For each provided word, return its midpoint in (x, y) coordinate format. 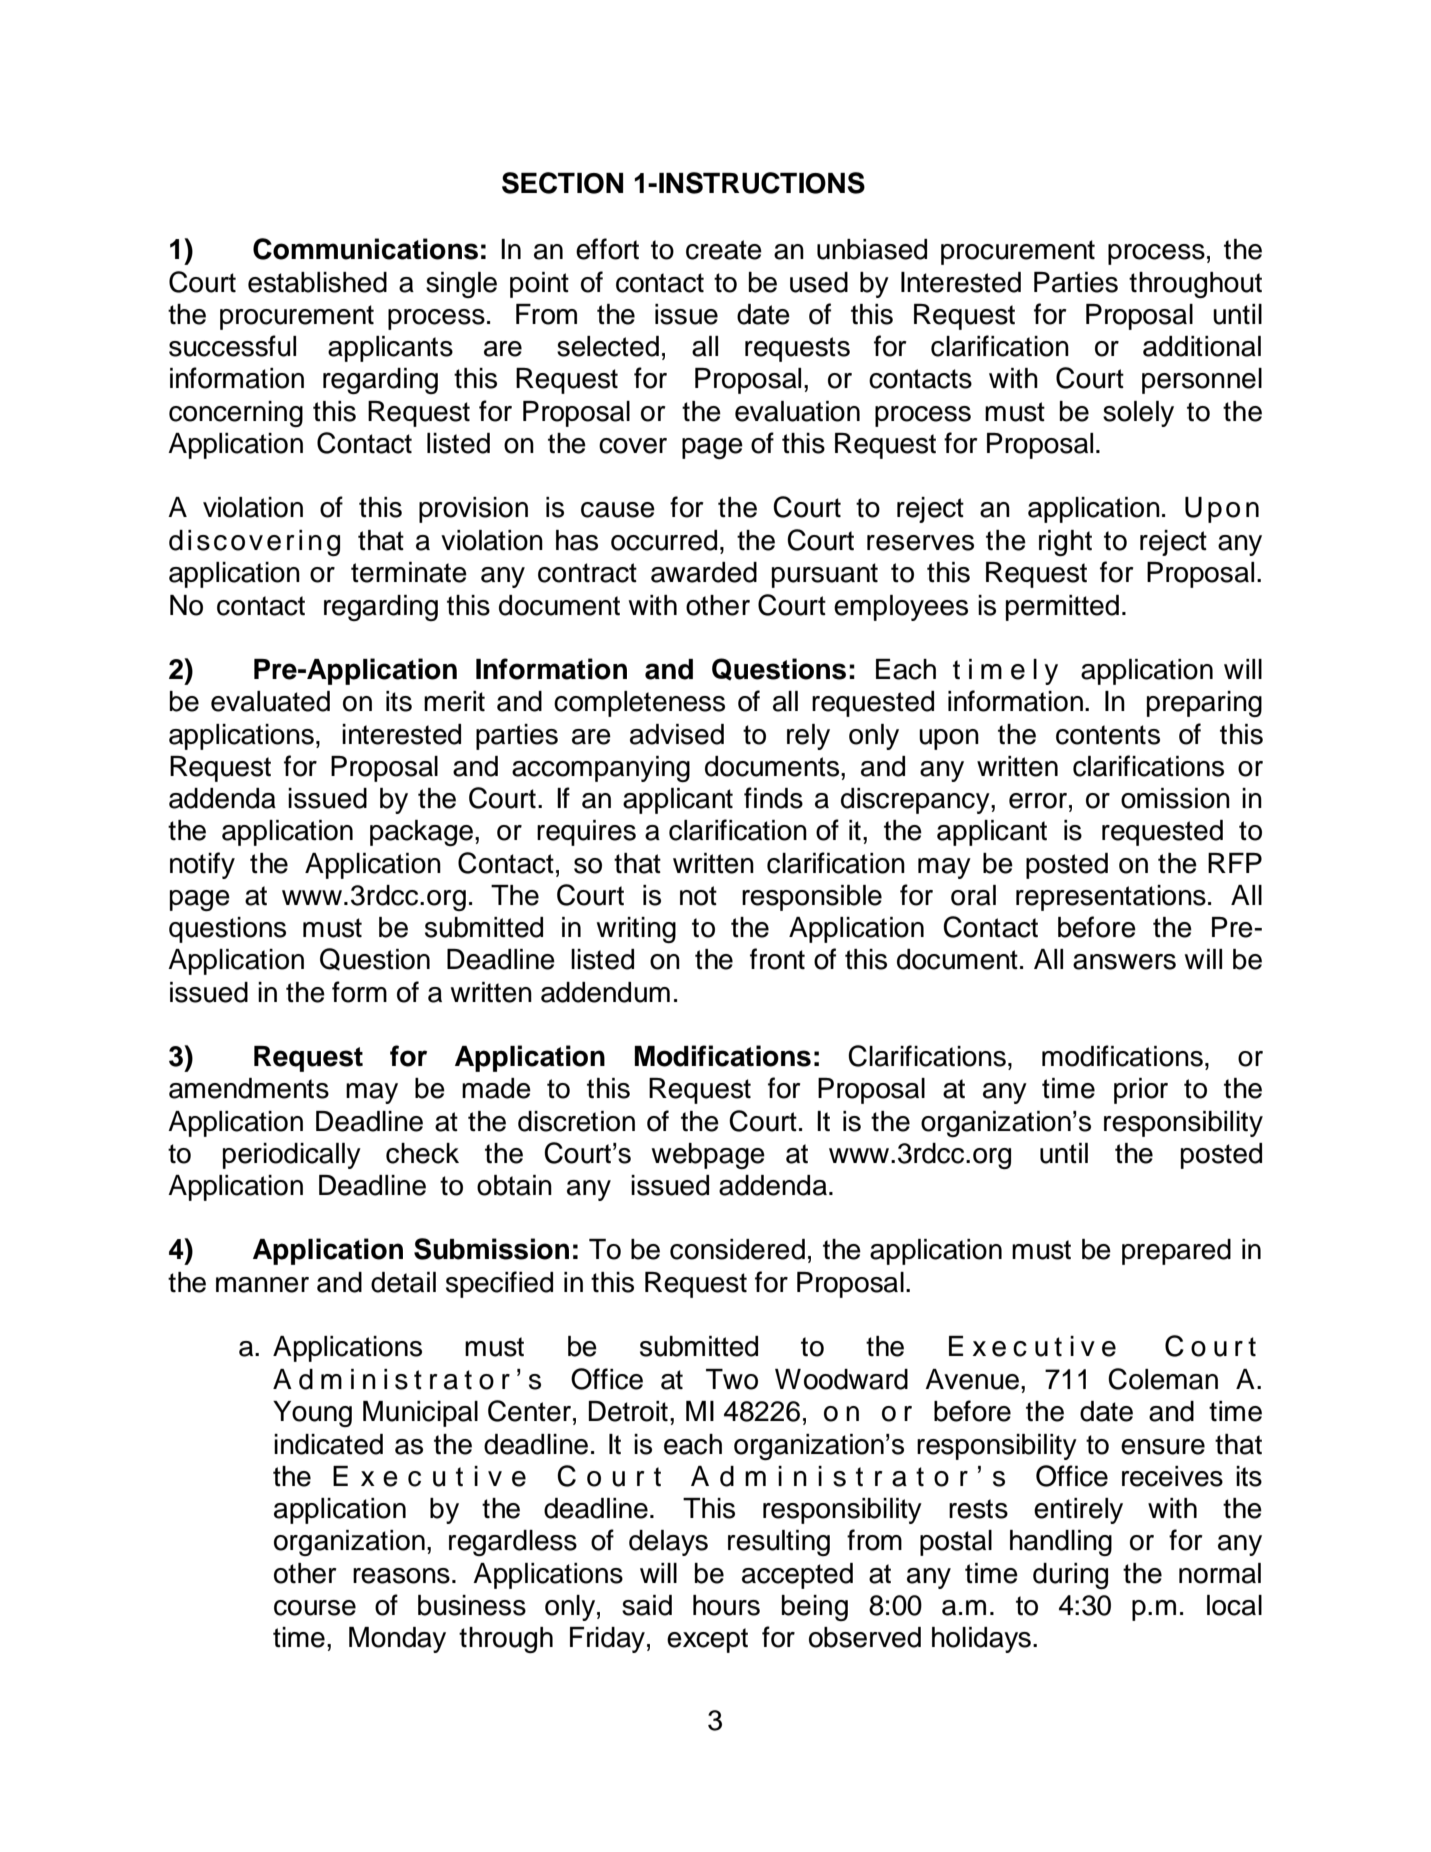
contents (1108, 735)
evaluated (270, 701)
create (724, 250)
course (315, 1608)
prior (1141, 1091)
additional (1202, 346)
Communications (365, 249)
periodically (292, 1156)
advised (677, 734)
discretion (576, 1121)
